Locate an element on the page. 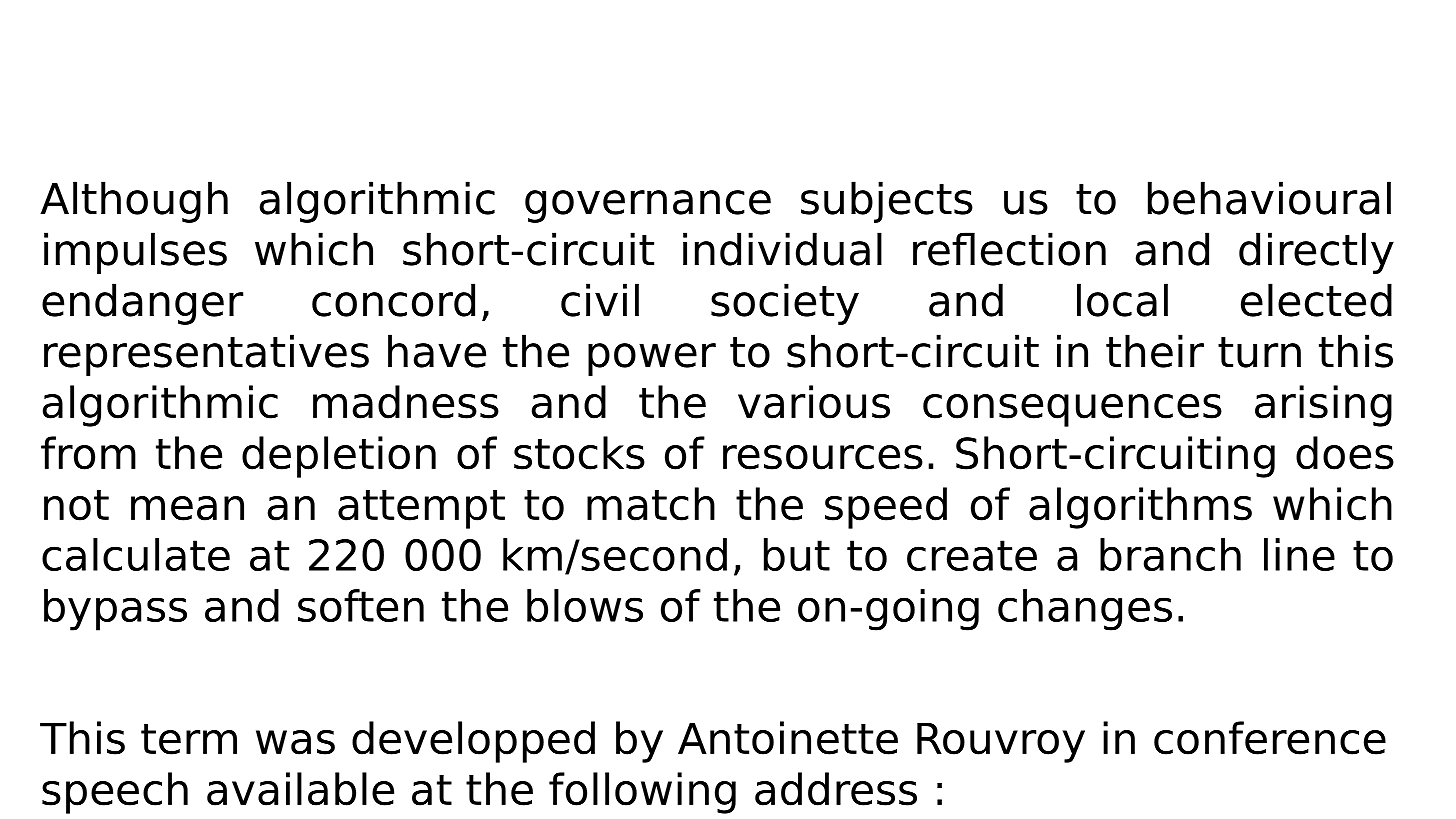 The image size is (1456, 819). Although is located at coordinates (134, 202).
